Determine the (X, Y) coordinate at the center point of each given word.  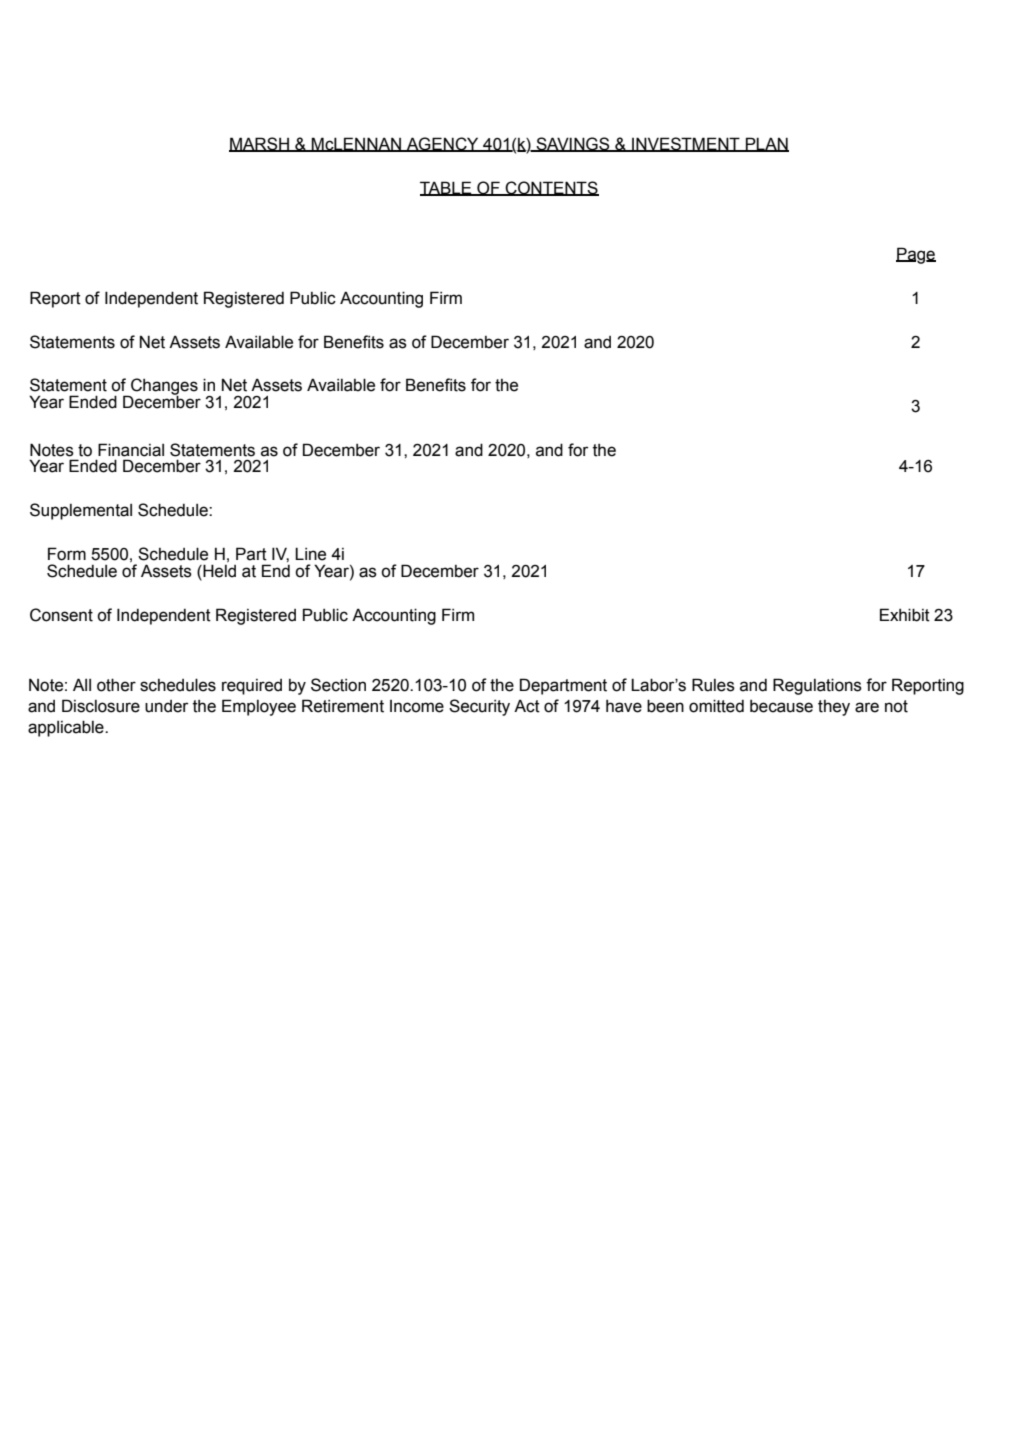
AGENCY (443, 144)
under (166, 706)
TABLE (447, 188)
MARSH (260, 144)
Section (338, 685)
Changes (163, 387)
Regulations (817, 686)
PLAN (766, 144)
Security (479, 707)
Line (310, 554)
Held (218, 571)
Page (916, 255)
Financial (131, 450)
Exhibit (905, 615)
